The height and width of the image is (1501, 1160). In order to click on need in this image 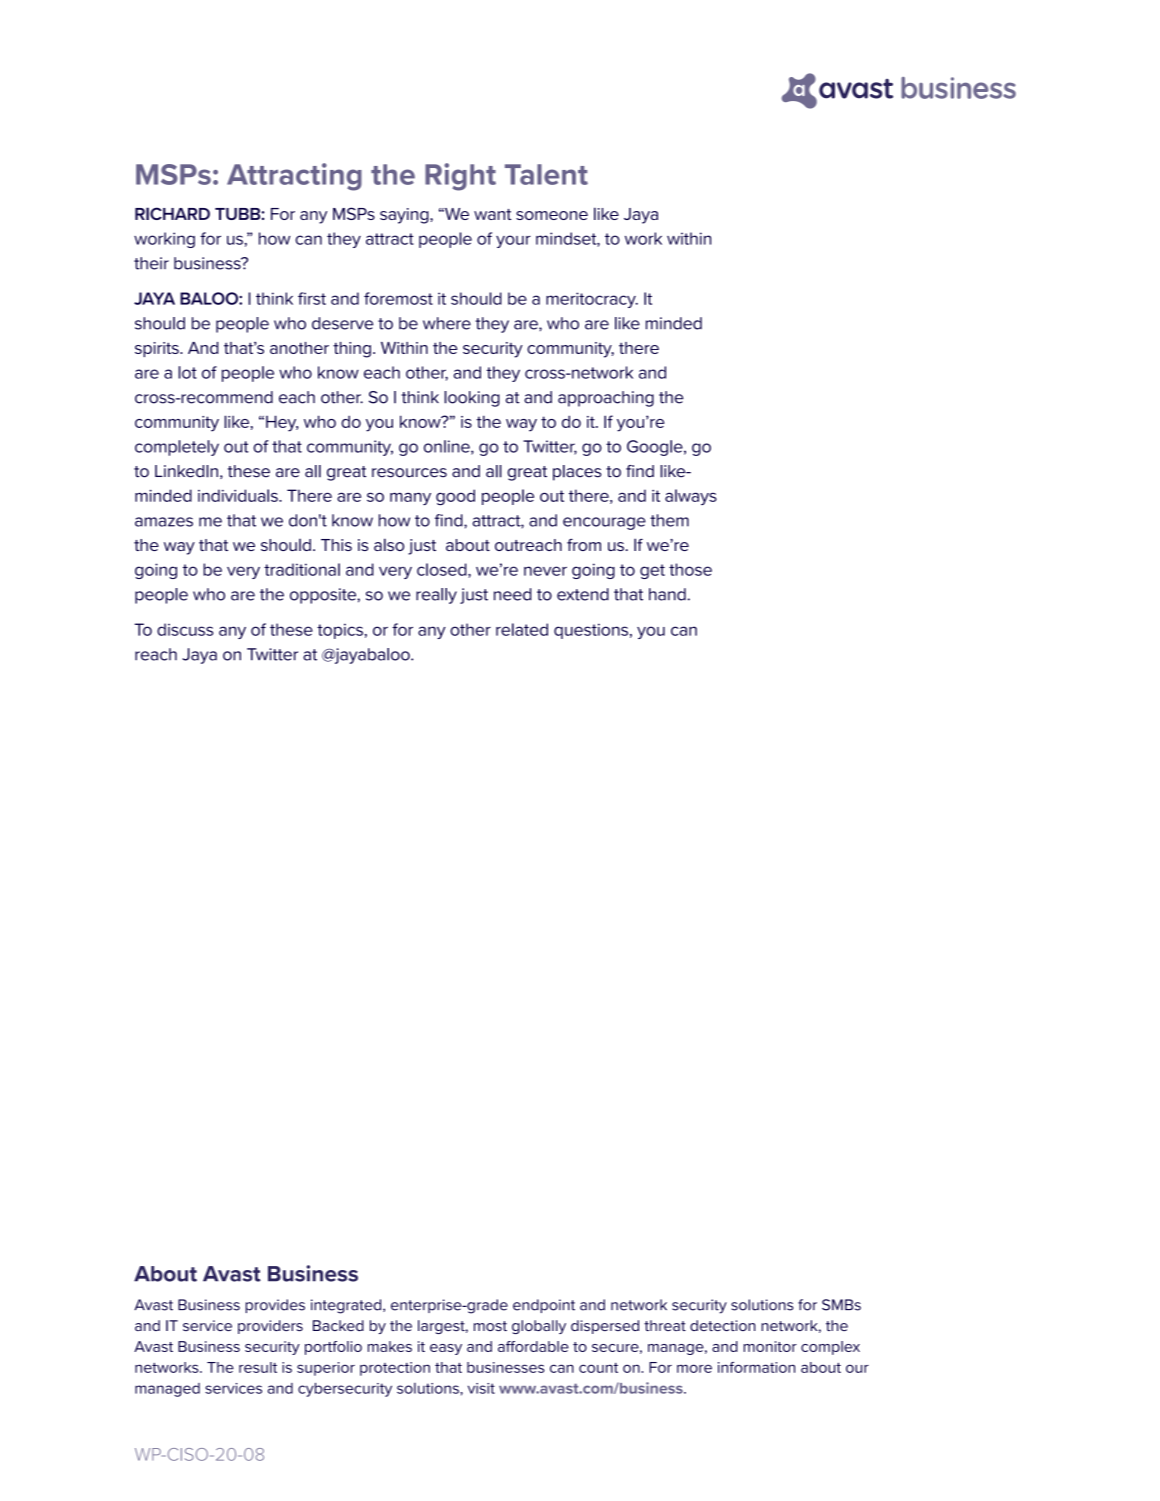, I will do `click(512, 594)`.
